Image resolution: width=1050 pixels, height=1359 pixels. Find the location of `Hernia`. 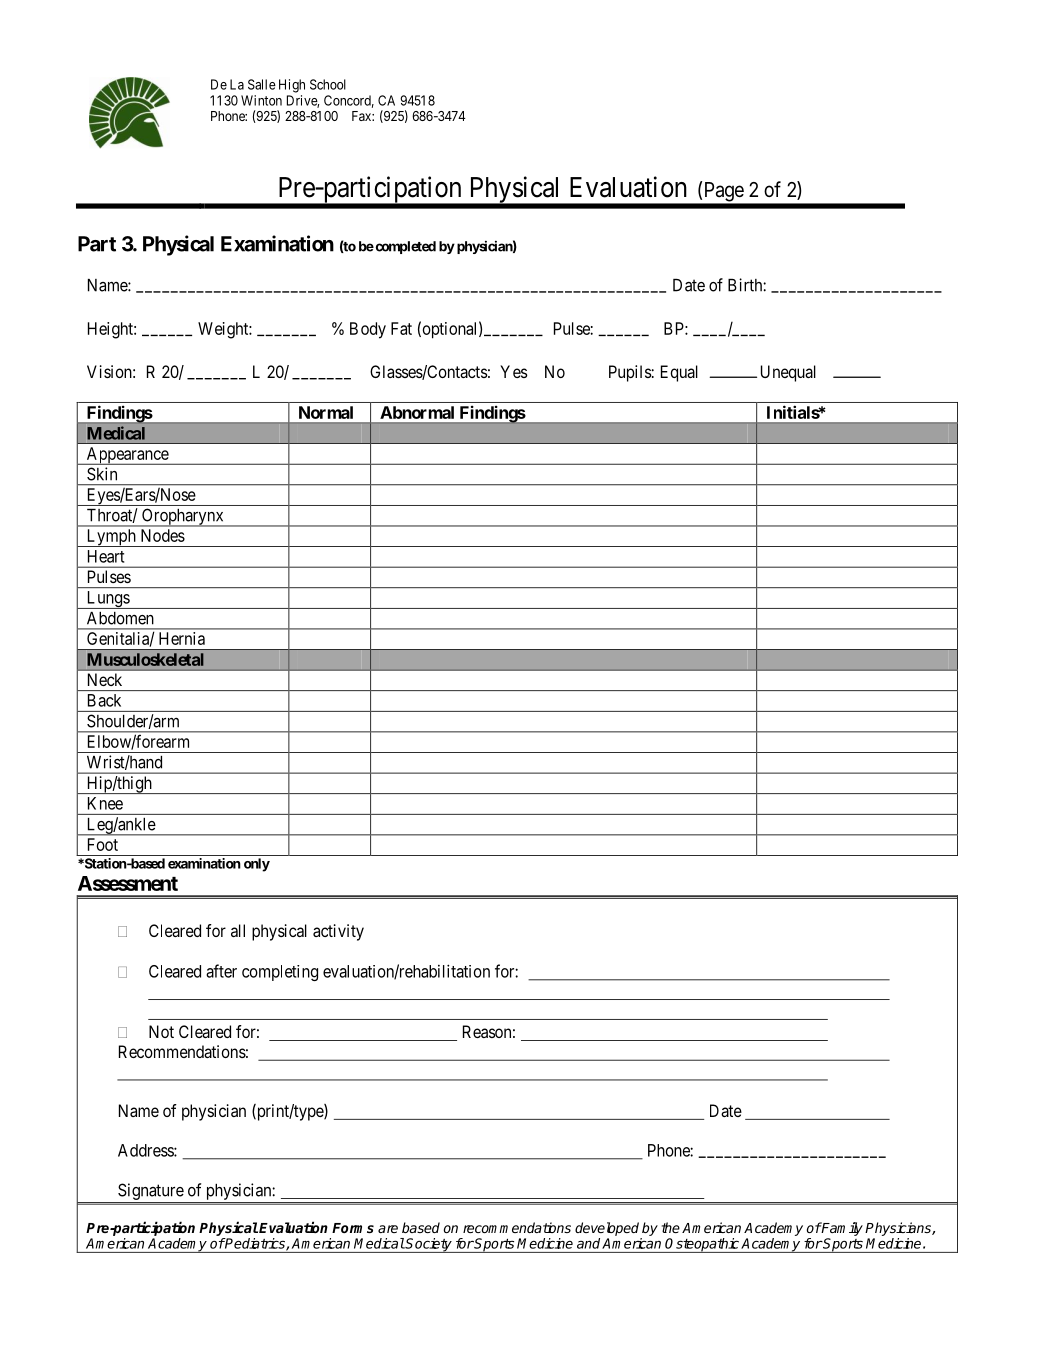

Hernia is located at coordinates (182, 638).
